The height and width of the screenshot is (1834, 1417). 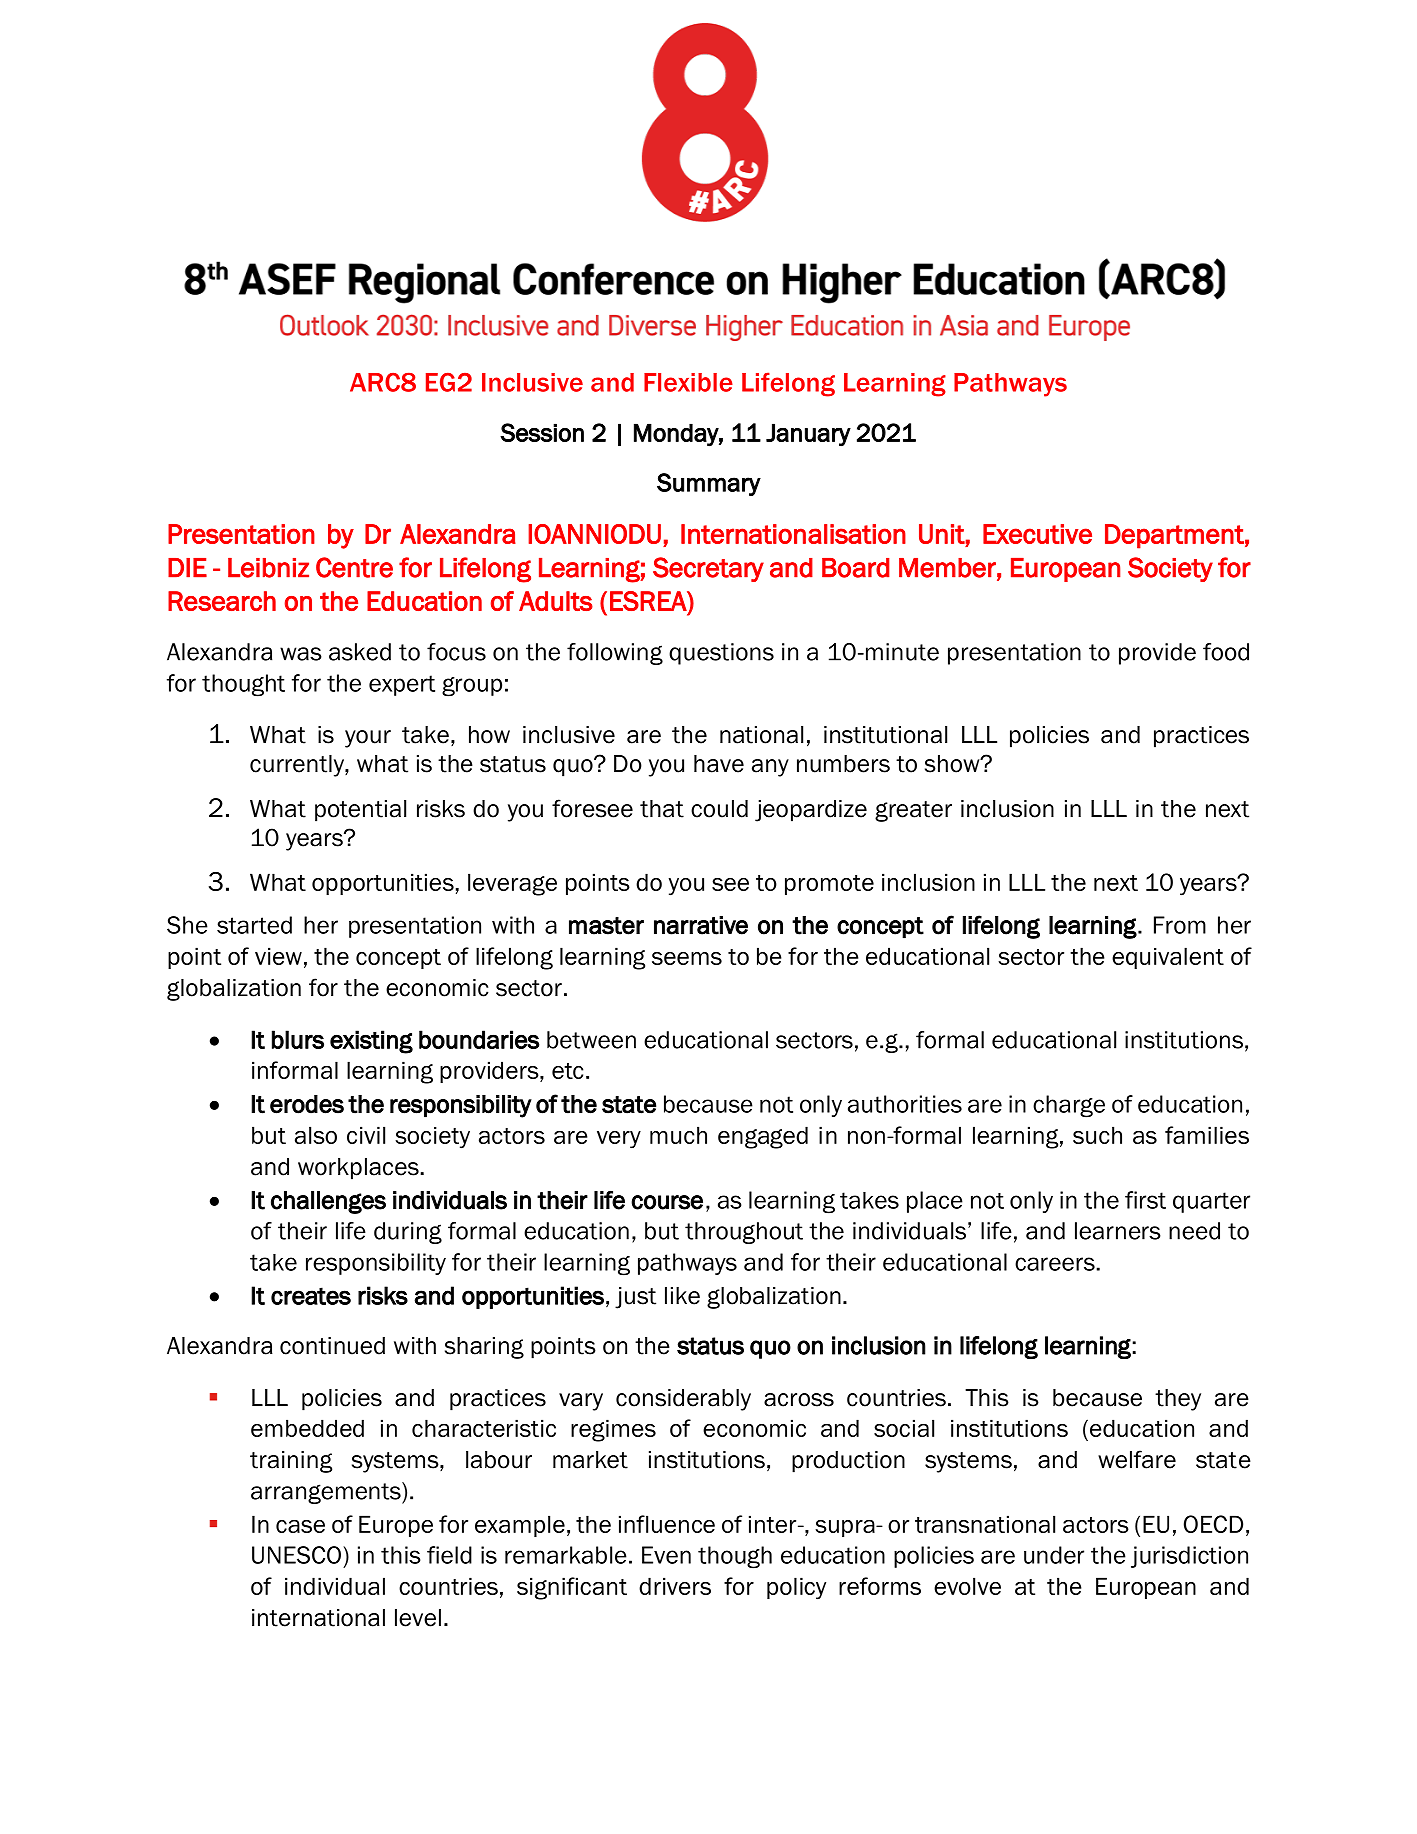 I want to click on Executive, so click(x=1037, y=534).
